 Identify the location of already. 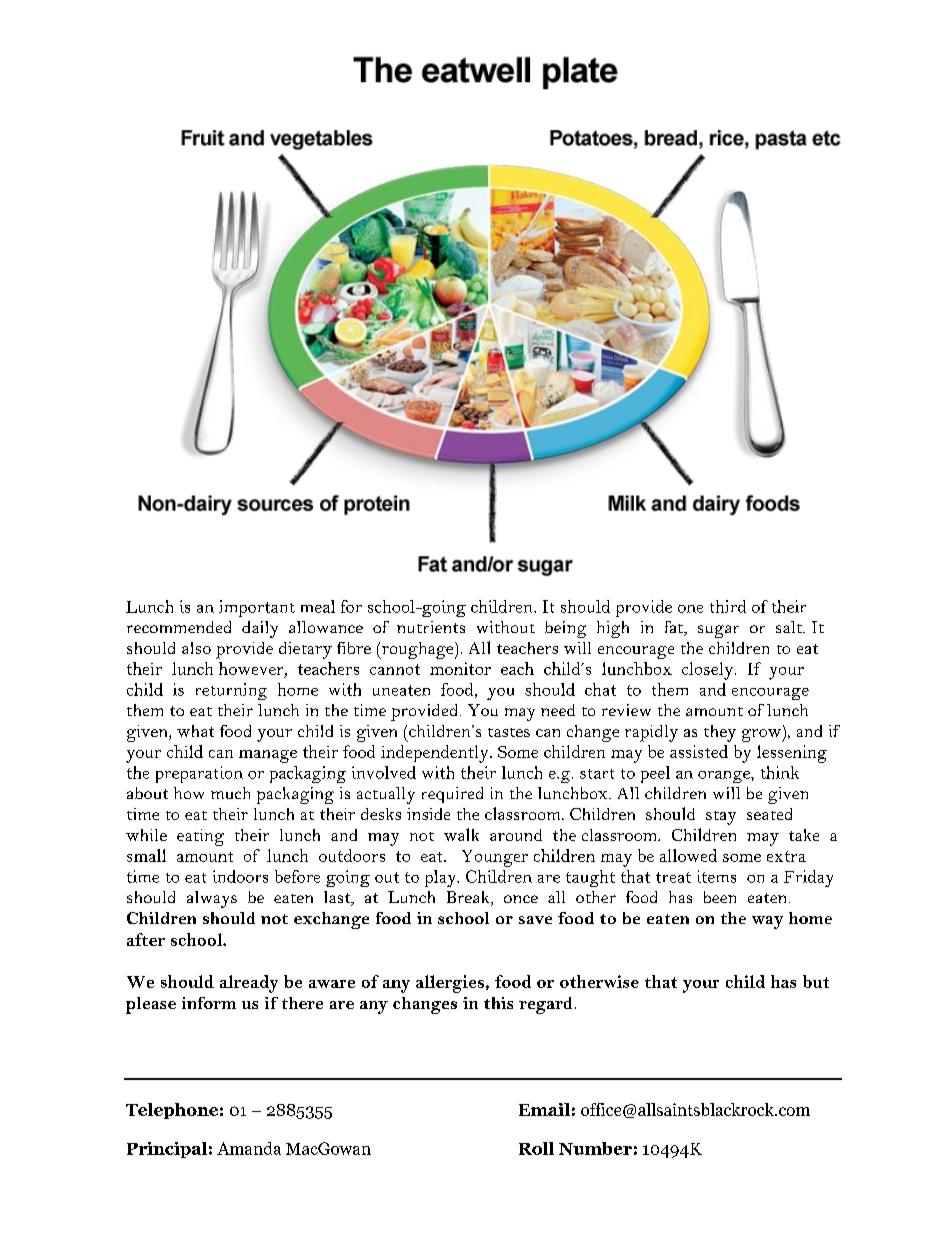
(249, 984).
